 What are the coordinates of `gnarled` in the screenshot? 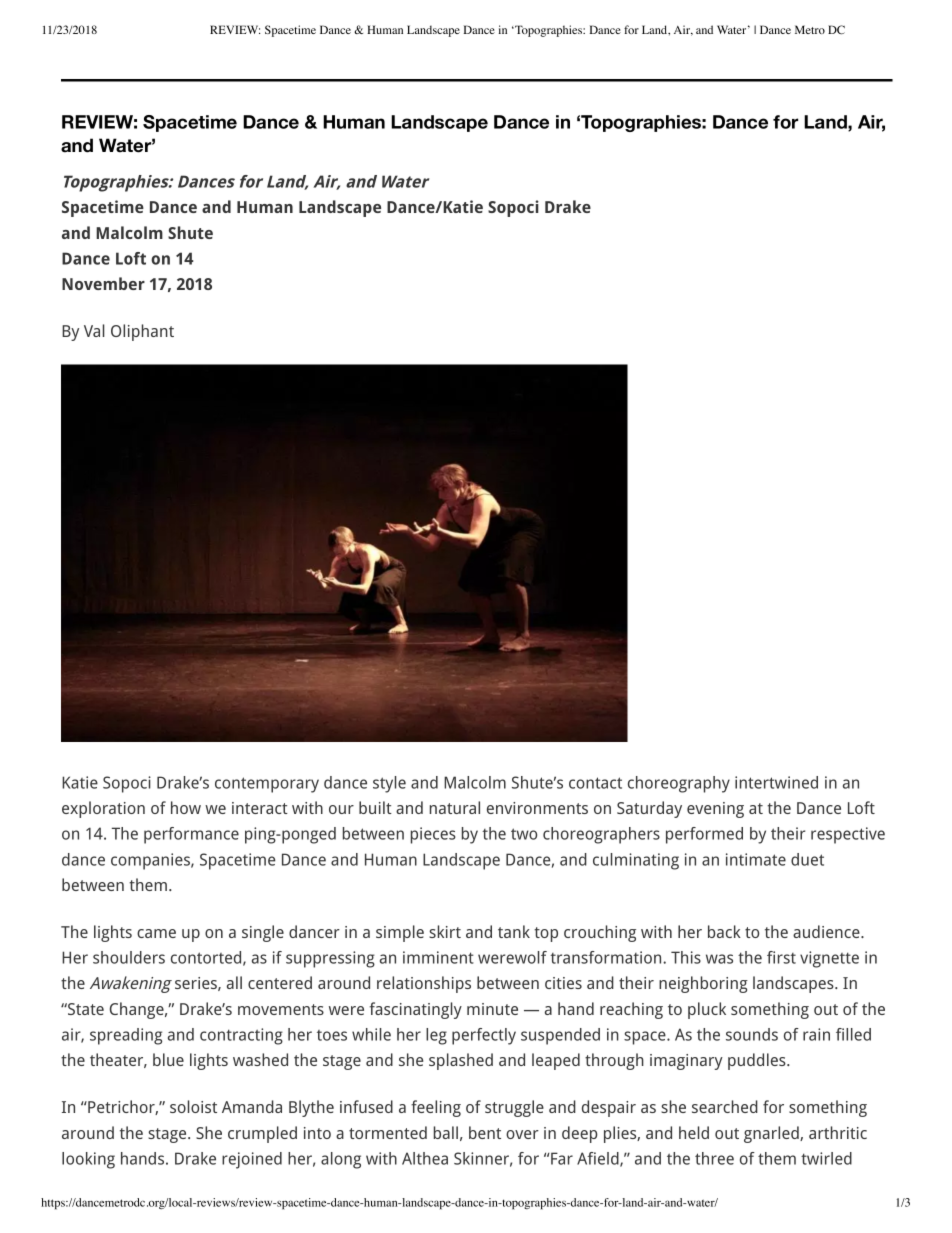 It's located at (772, 1134).
